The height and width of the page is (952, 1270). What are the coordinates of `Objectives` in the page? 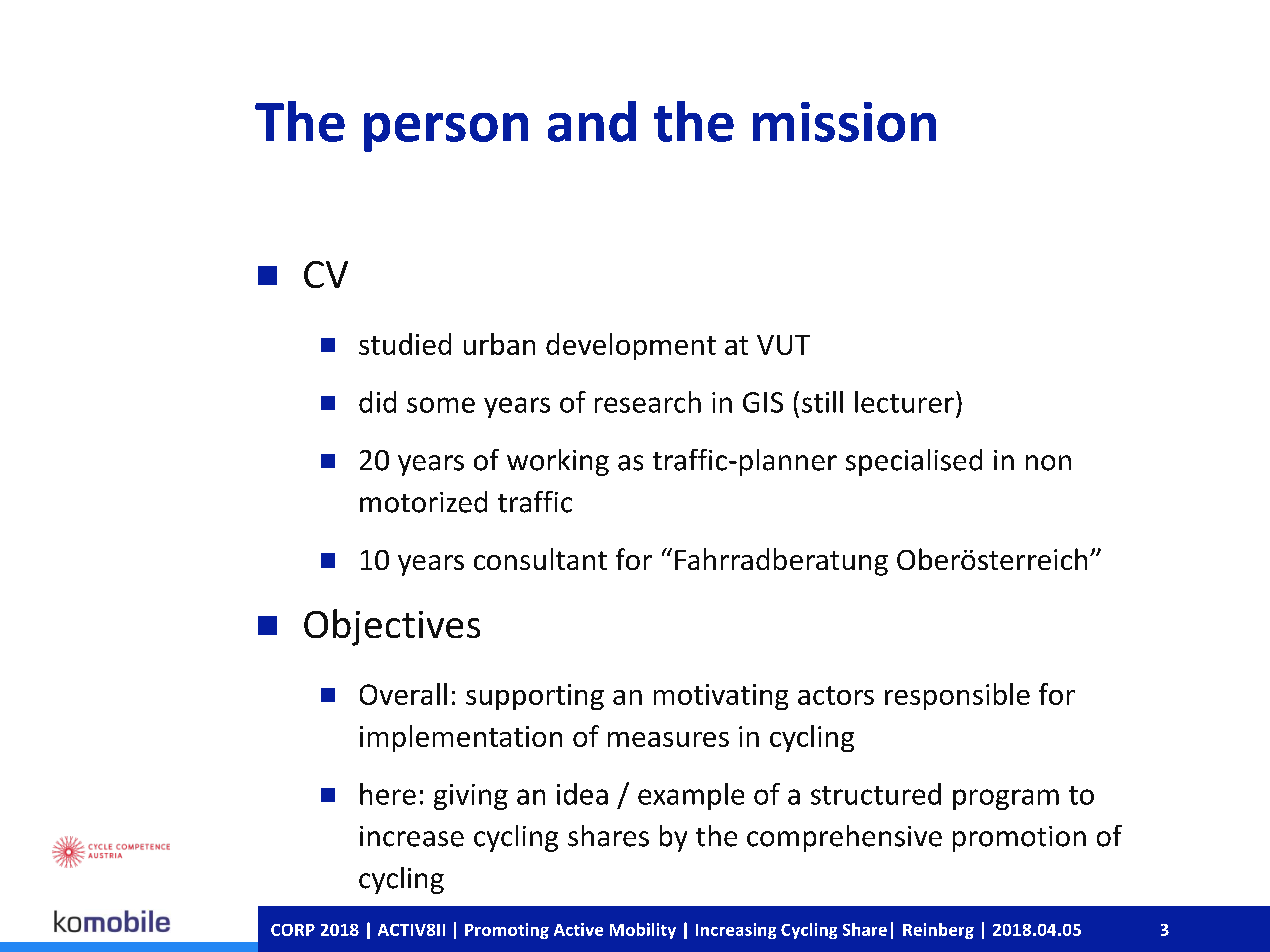 It's located at (392, 627).
